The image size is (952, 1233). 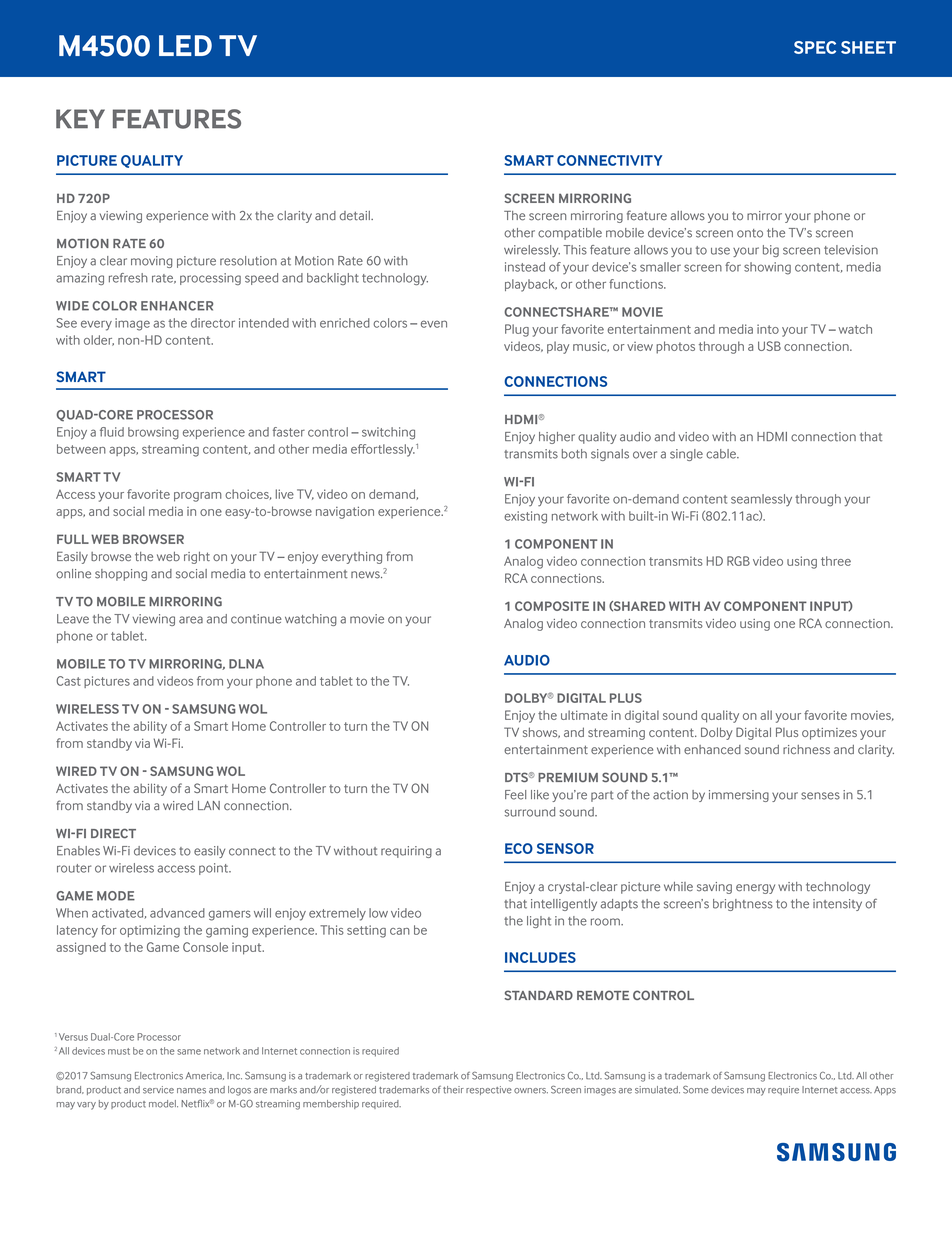 What do you see at coordinates (738, 561) in the image?
I see `RGB` at bounding box center [738, 561].
